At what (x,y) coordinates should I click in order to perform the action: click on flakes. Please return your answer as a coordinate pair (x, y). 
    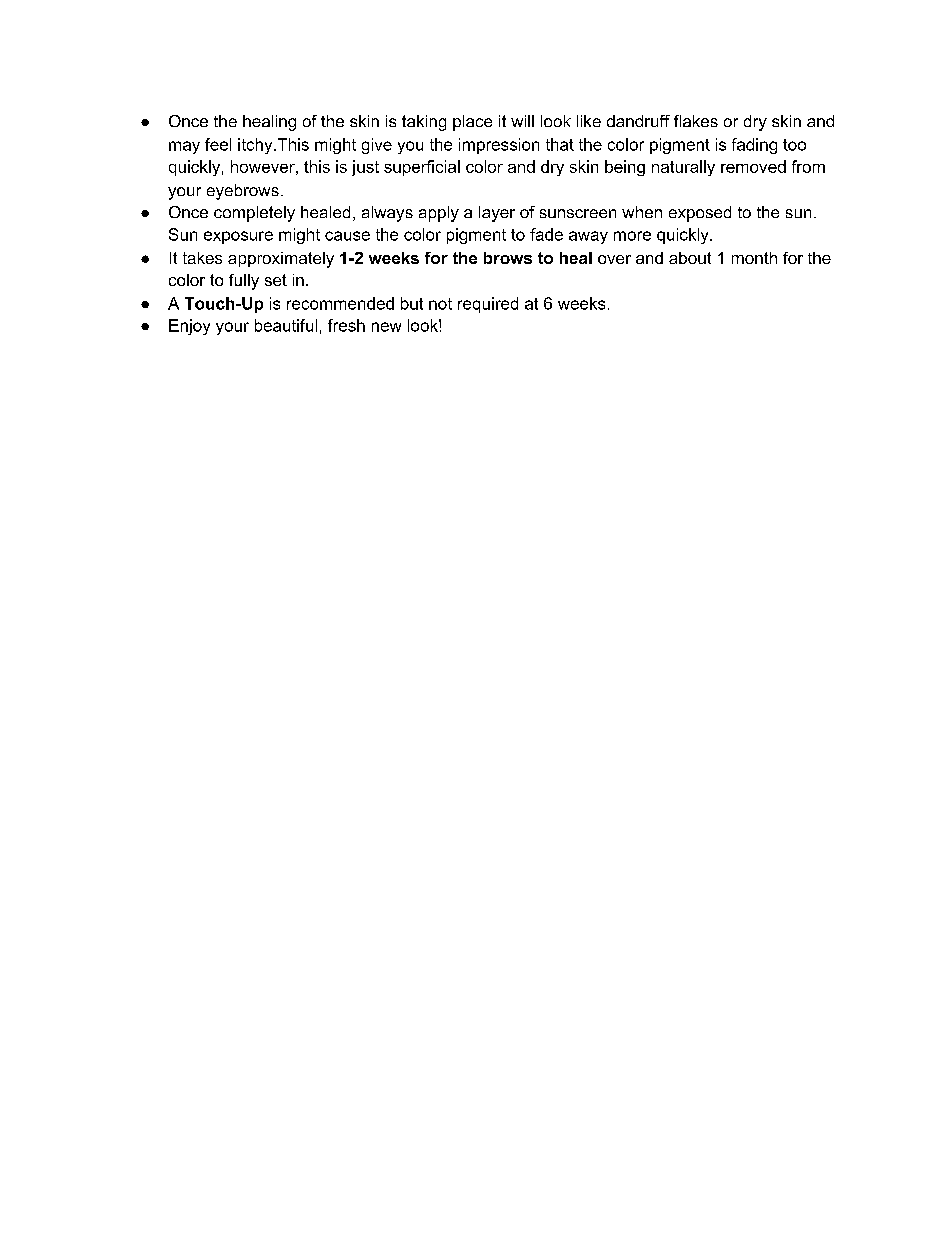
    Looking at the image, I should click on (696, 121).
